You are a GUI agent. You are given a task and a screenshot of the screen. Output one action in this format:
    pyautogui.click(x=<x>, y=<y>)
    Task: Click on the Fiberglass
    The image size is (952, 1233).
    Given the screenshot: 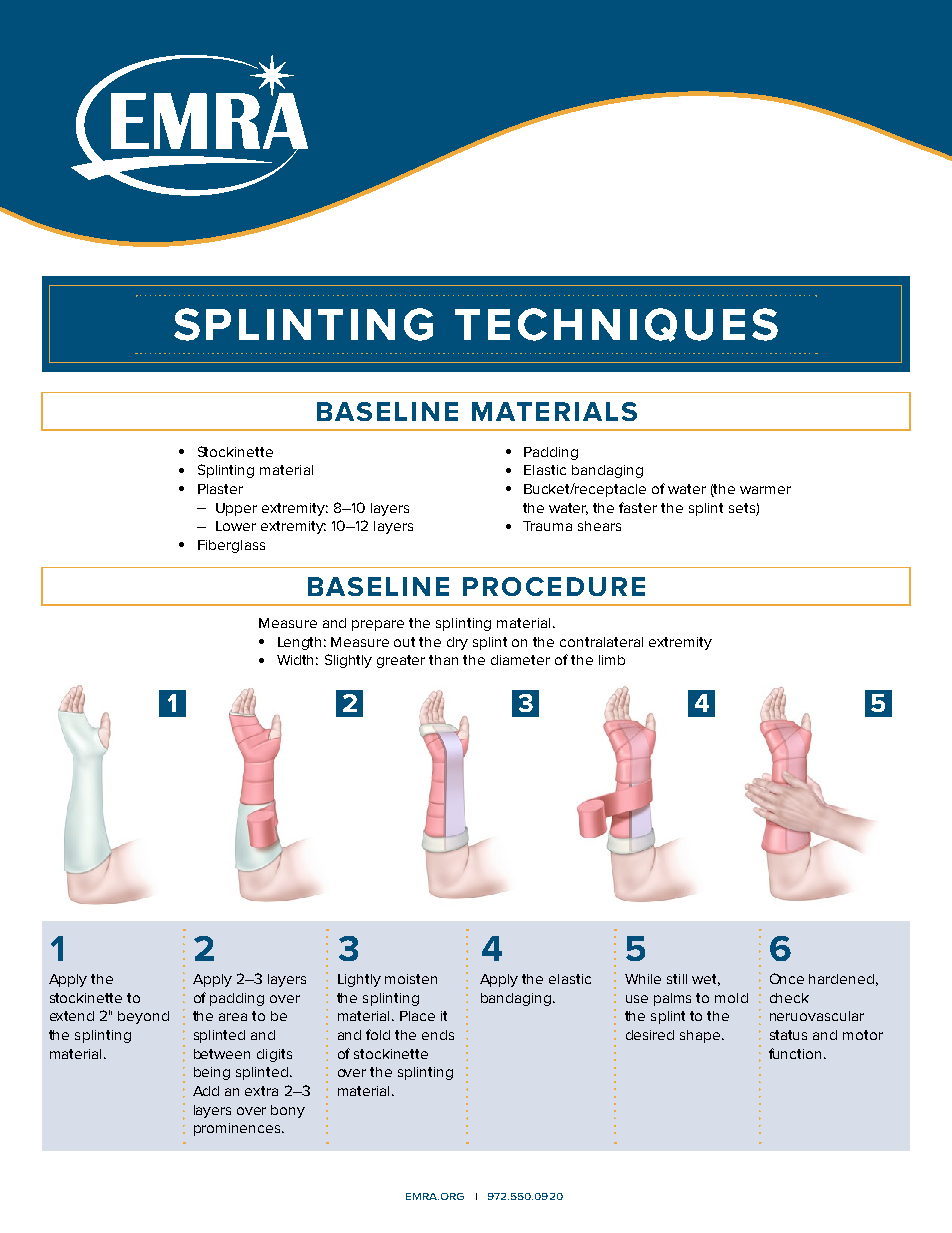 What is the action you would take?
    pyautogui.click(x=231, y=546)
